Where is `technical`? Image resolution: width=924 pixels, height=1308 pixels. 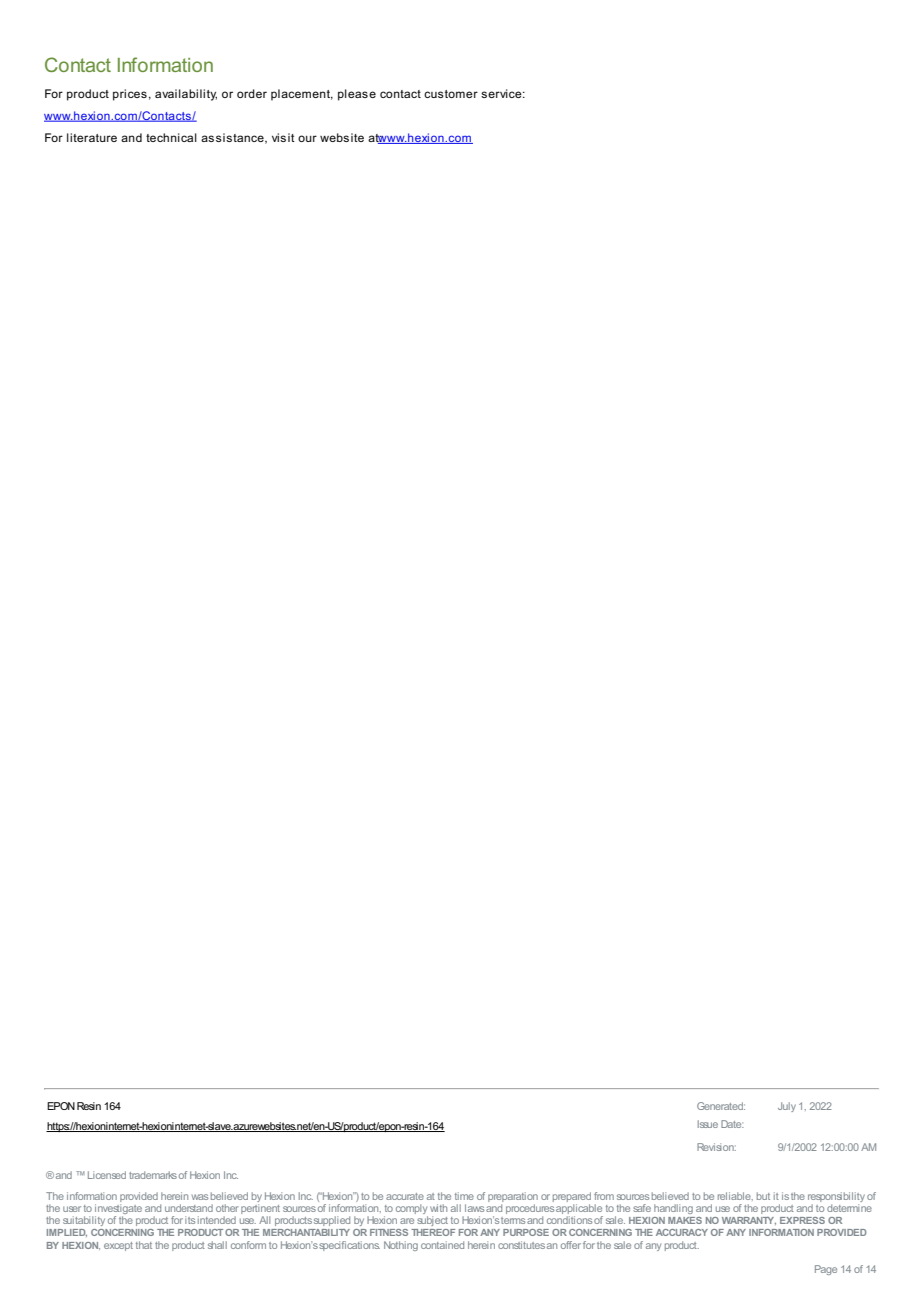
technical is located at coordinates (171, 137).
